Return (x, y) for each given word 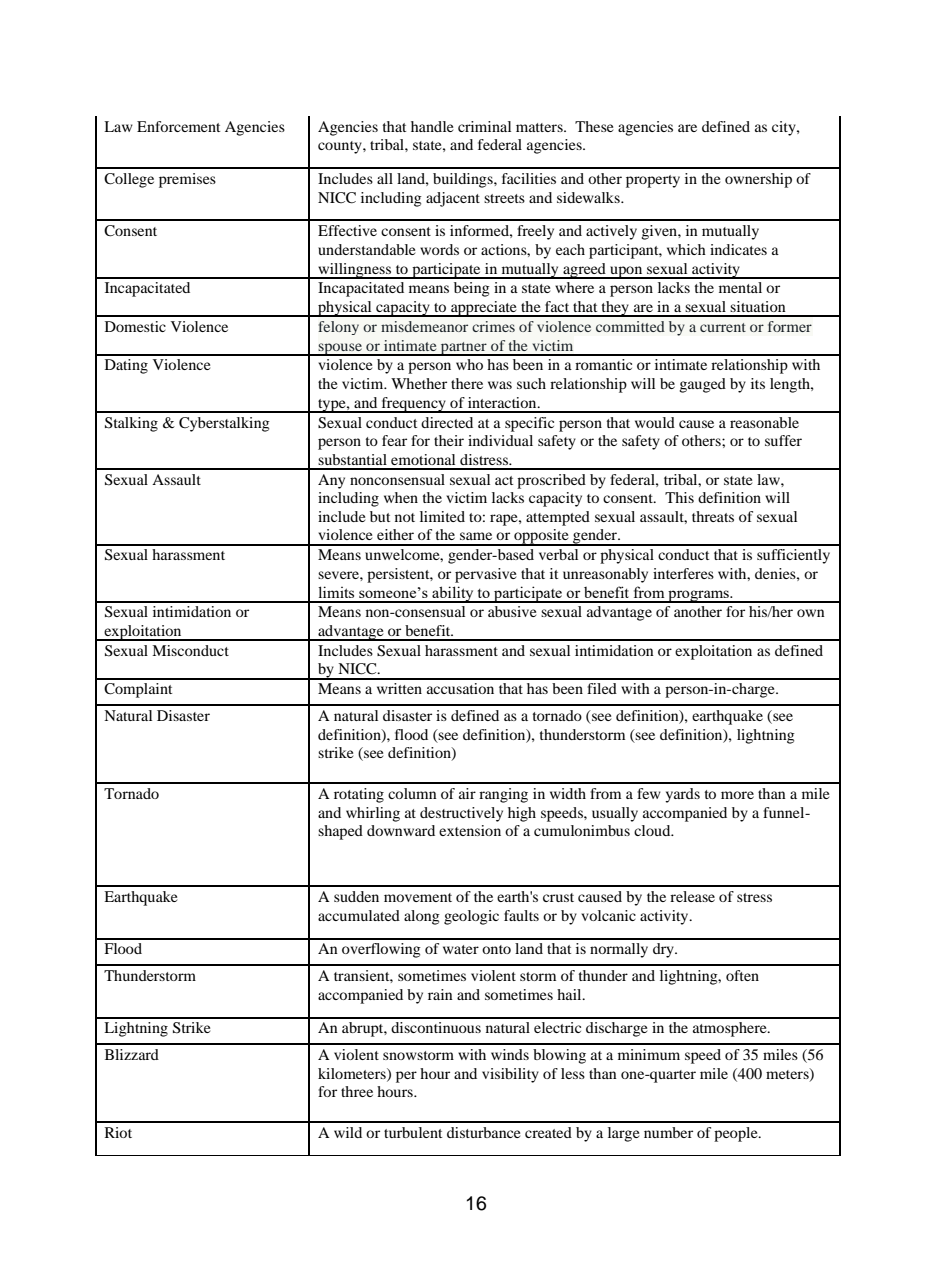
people (737, 1134)
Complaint (138, 690)
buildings (464, 180)
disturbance (483, 1132)
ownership (758, 180)
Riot (118, 1132)
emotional (423, 459)
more (737, 795)
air (467, 793)
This (679, 497)
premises (187, 180)
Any (331, 481)
